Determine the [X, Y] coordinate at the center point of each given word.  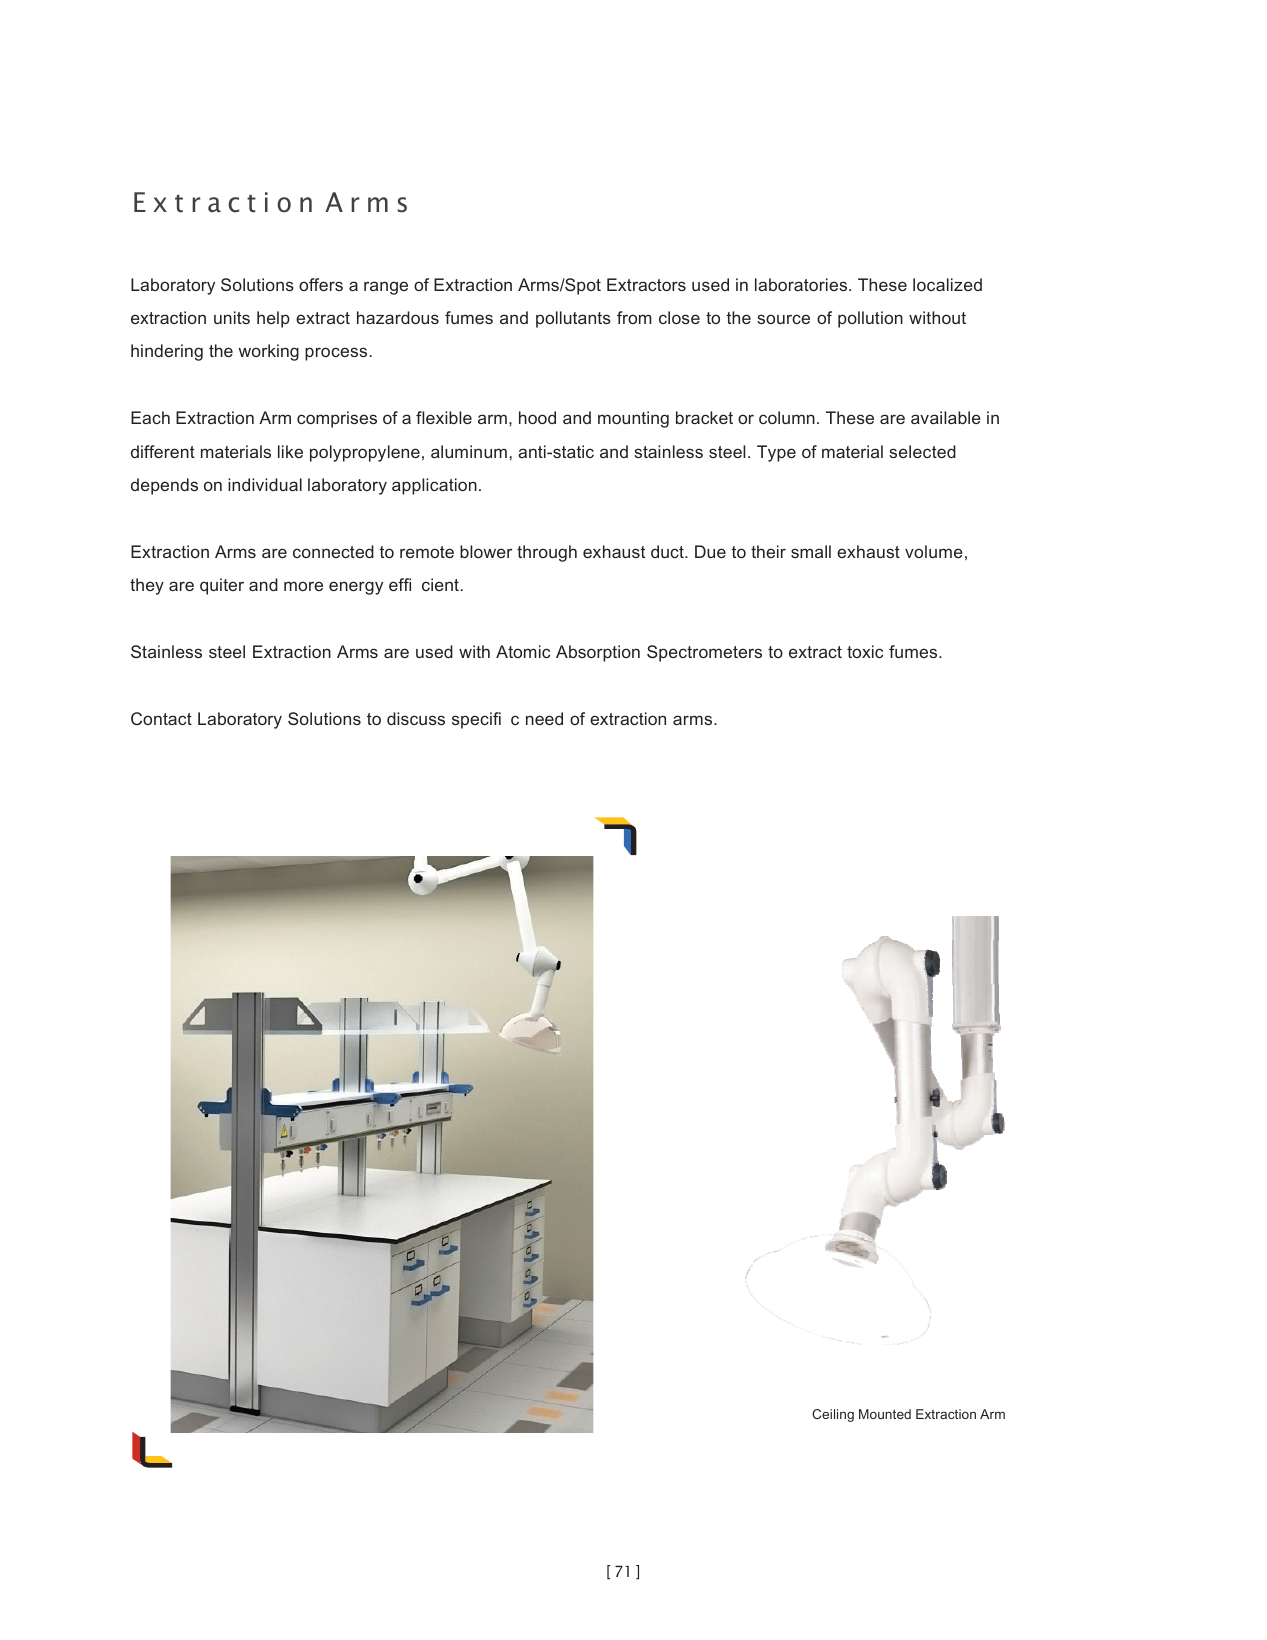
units [232, 317]
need [544, 718]
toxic [865, 651]
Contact [161, 718]
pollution [870, 319]
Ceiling [833, 1415]
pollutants [573, 319]
